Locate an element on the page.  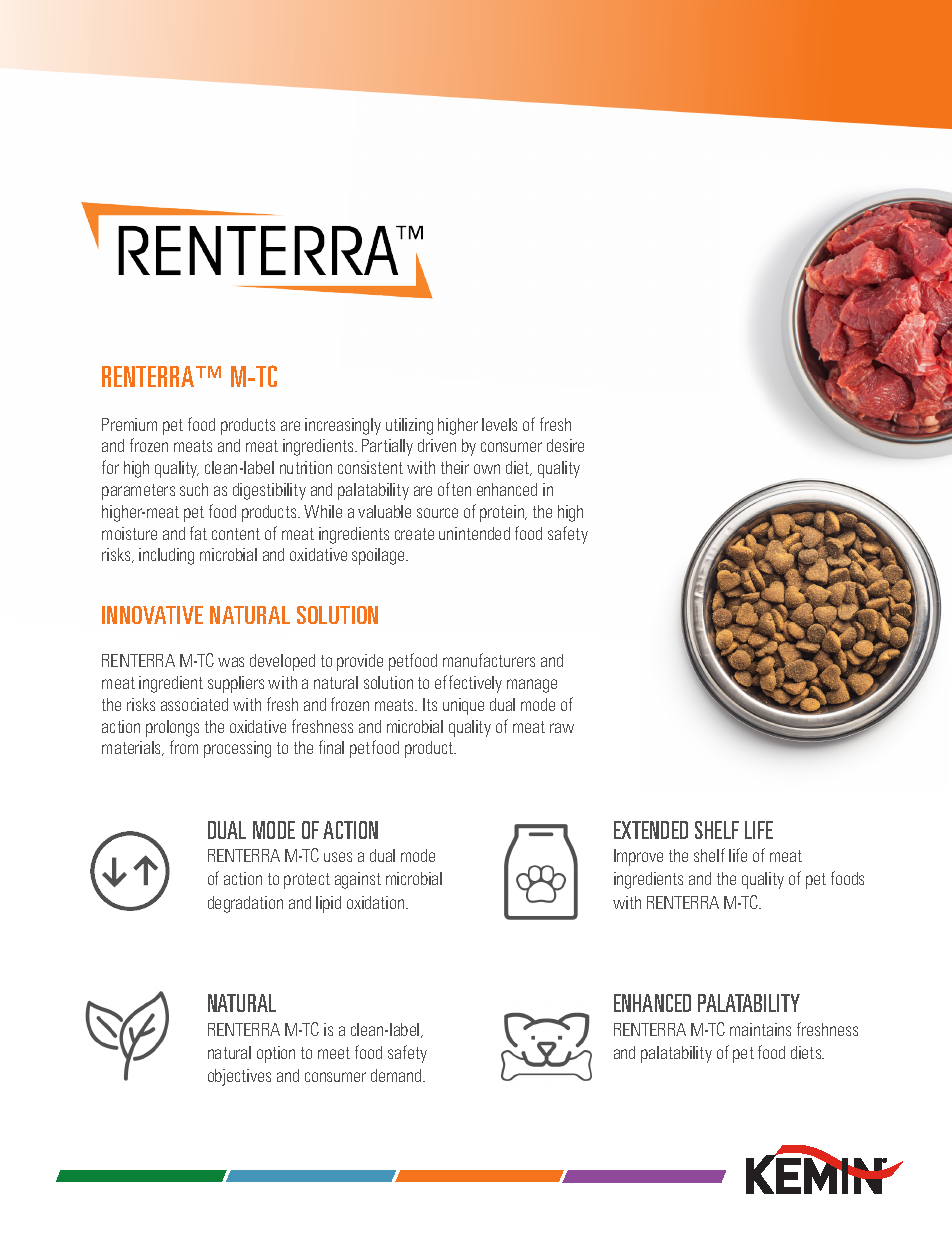
demand is located at coordinates (397, 1075).
